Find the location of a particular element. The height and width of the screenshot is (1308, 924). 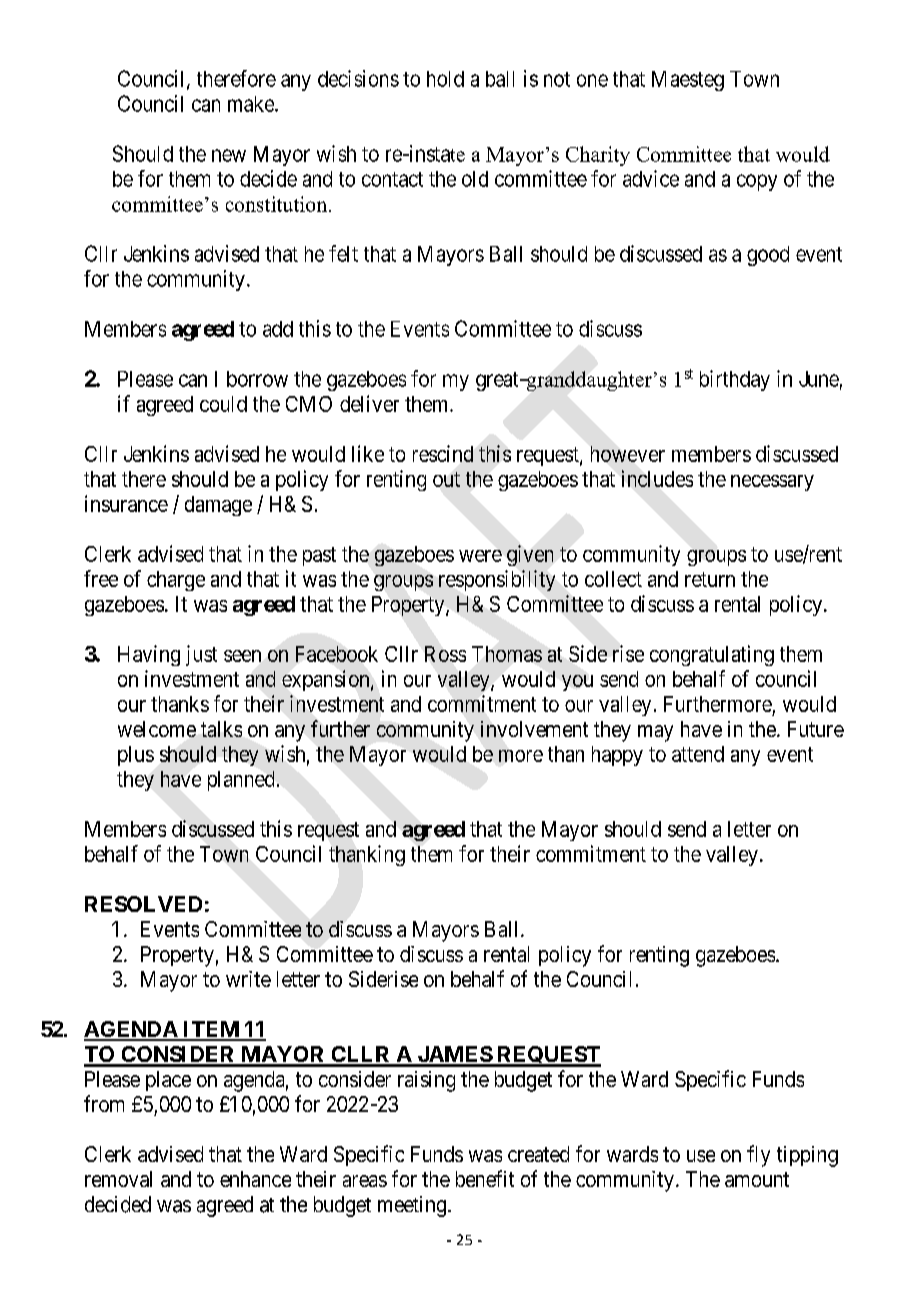

could is located at coordinates (223, 404).
